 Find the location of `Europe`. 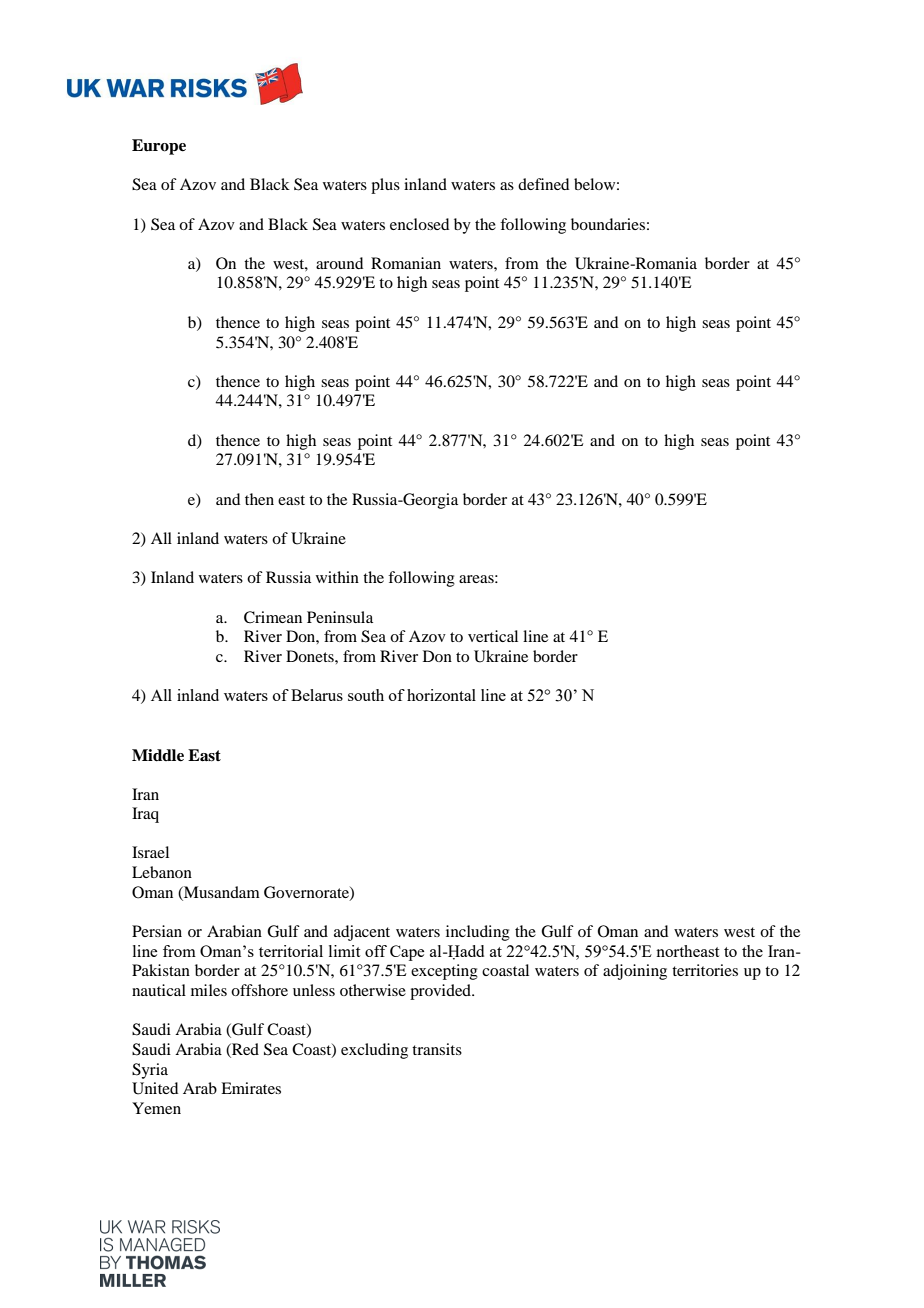

Europe is located at coordinates (159, 147).
